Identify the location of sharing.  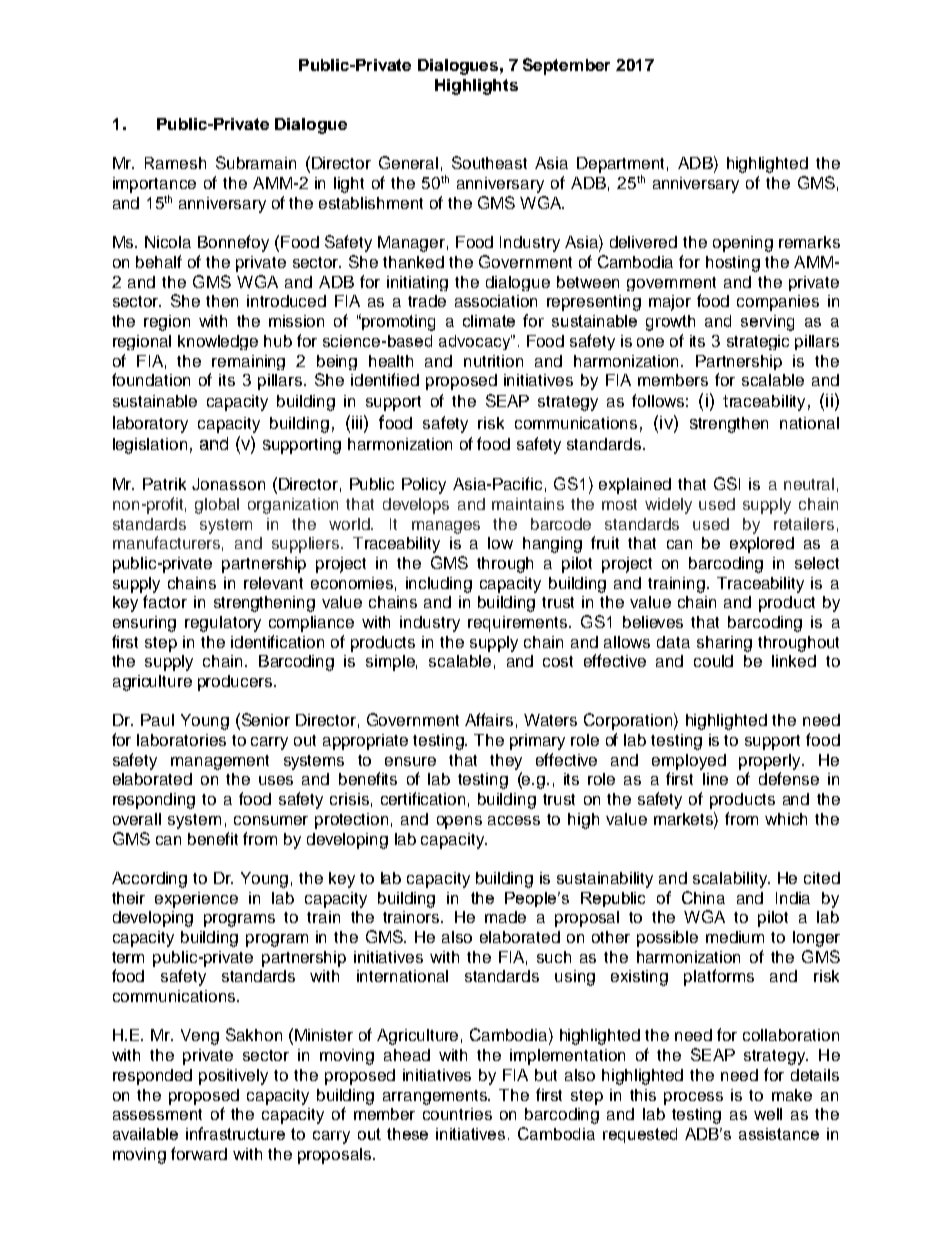
(724, 644).
